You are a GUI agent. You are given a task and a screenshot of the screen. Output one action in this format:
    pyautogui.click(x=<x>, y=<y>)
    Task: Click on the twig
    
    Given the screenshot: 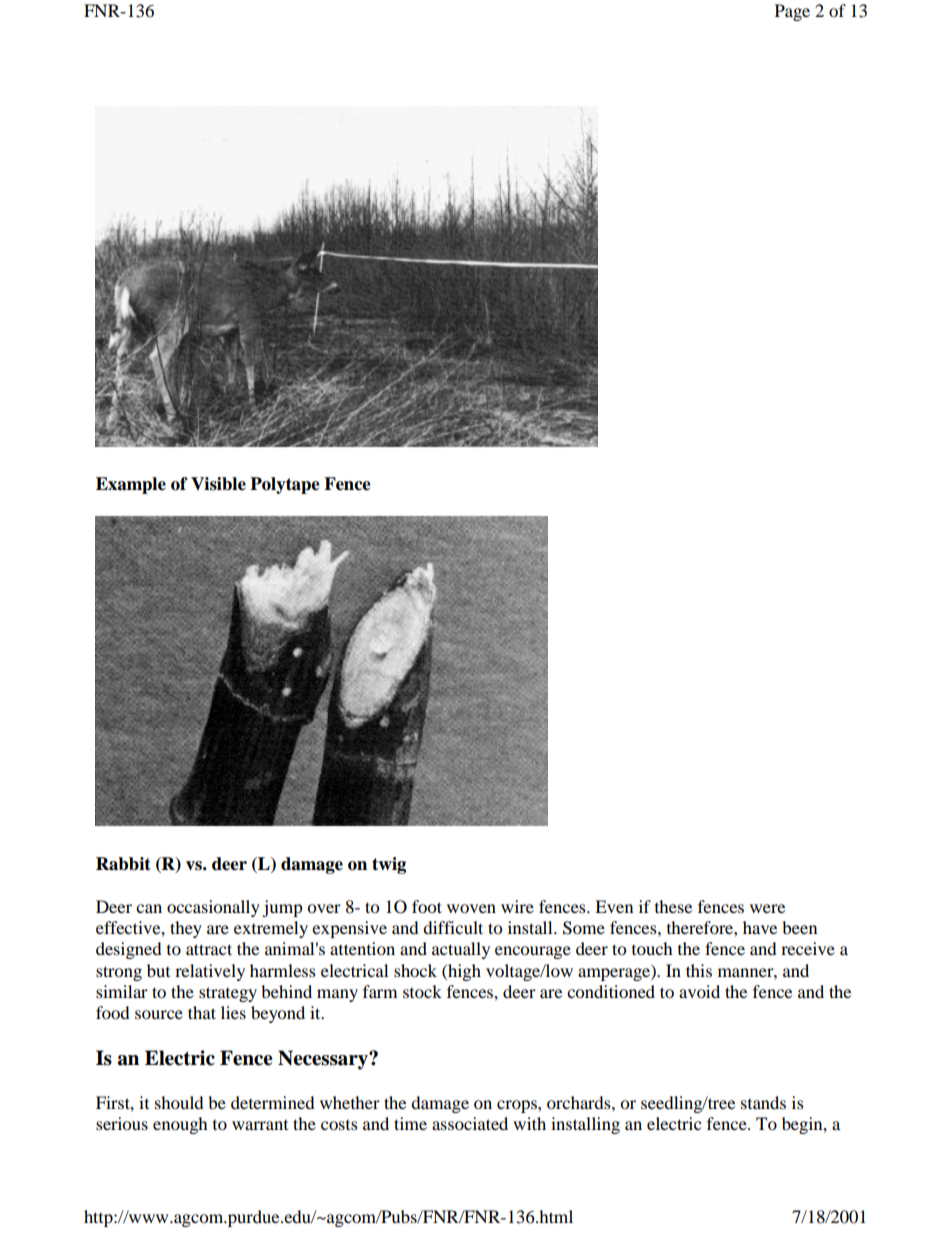 What is the action you would take?
    pyautogui.click(x=389, y=865)
